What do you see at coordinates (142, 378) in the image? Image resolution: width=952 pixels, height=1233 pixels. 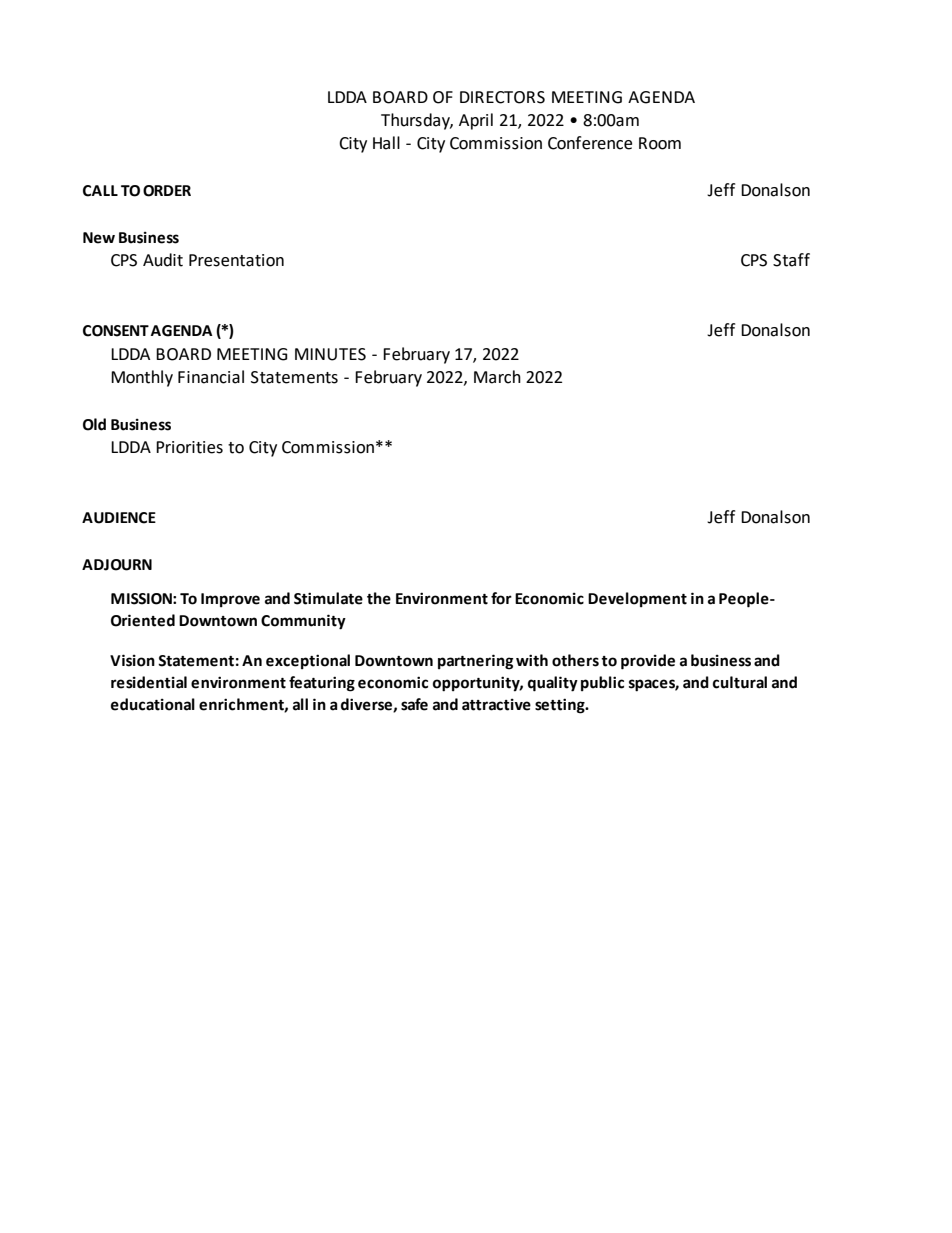 I see `Monthly` at bounding box center [142, 378].
